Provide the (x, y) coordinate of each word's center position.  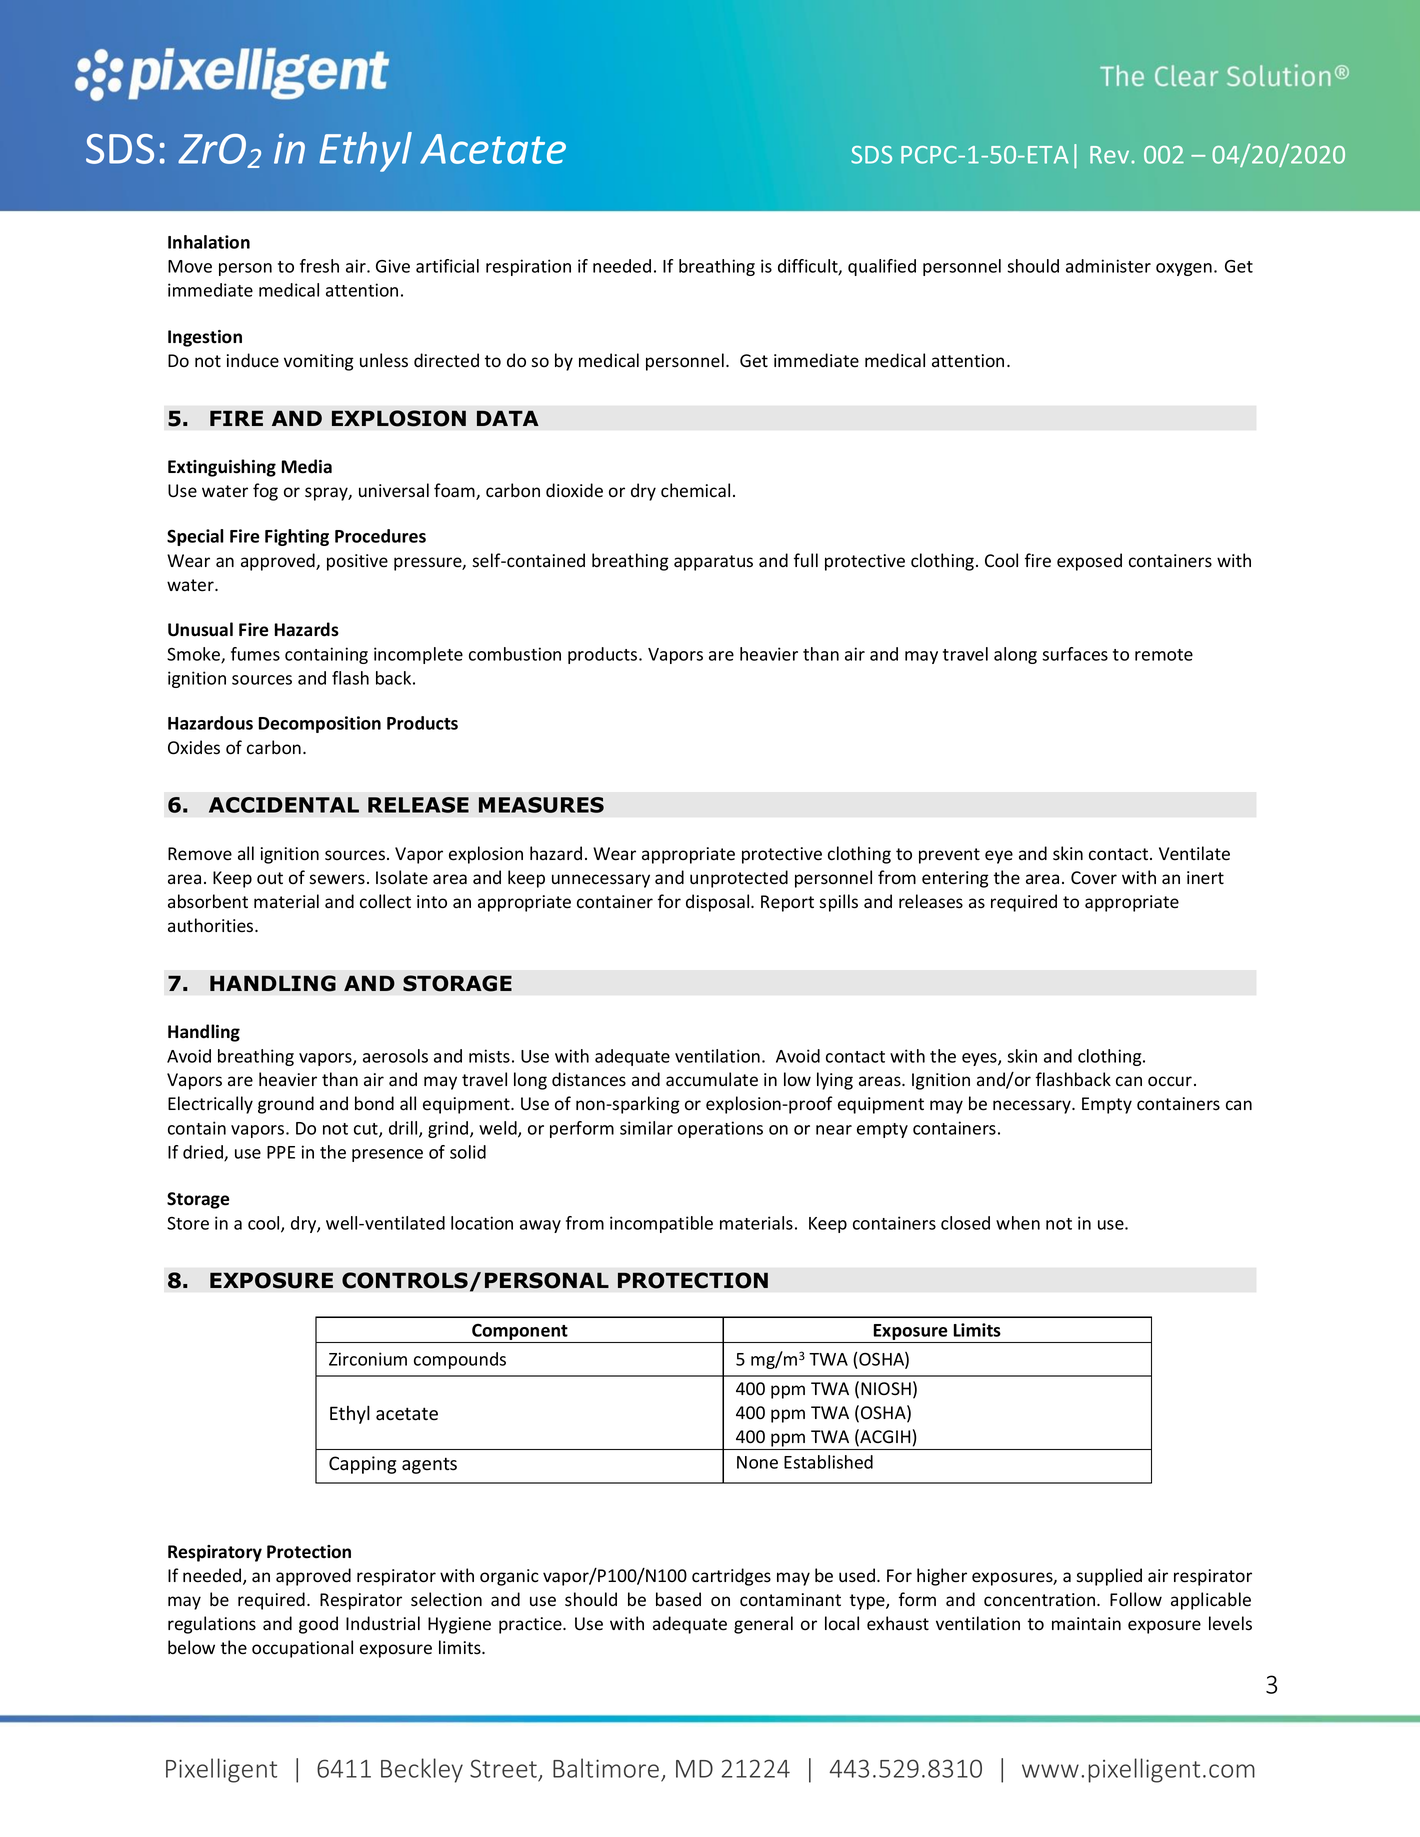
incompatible (661, 1224)
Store (188, 1223)
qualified (882, 267)
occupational (302, 1649)
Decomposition (319, 724)
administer (1108, 266)
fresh (319, 266)
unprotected (739, 879)
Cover (1094, 878)
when (1018, 1223)
